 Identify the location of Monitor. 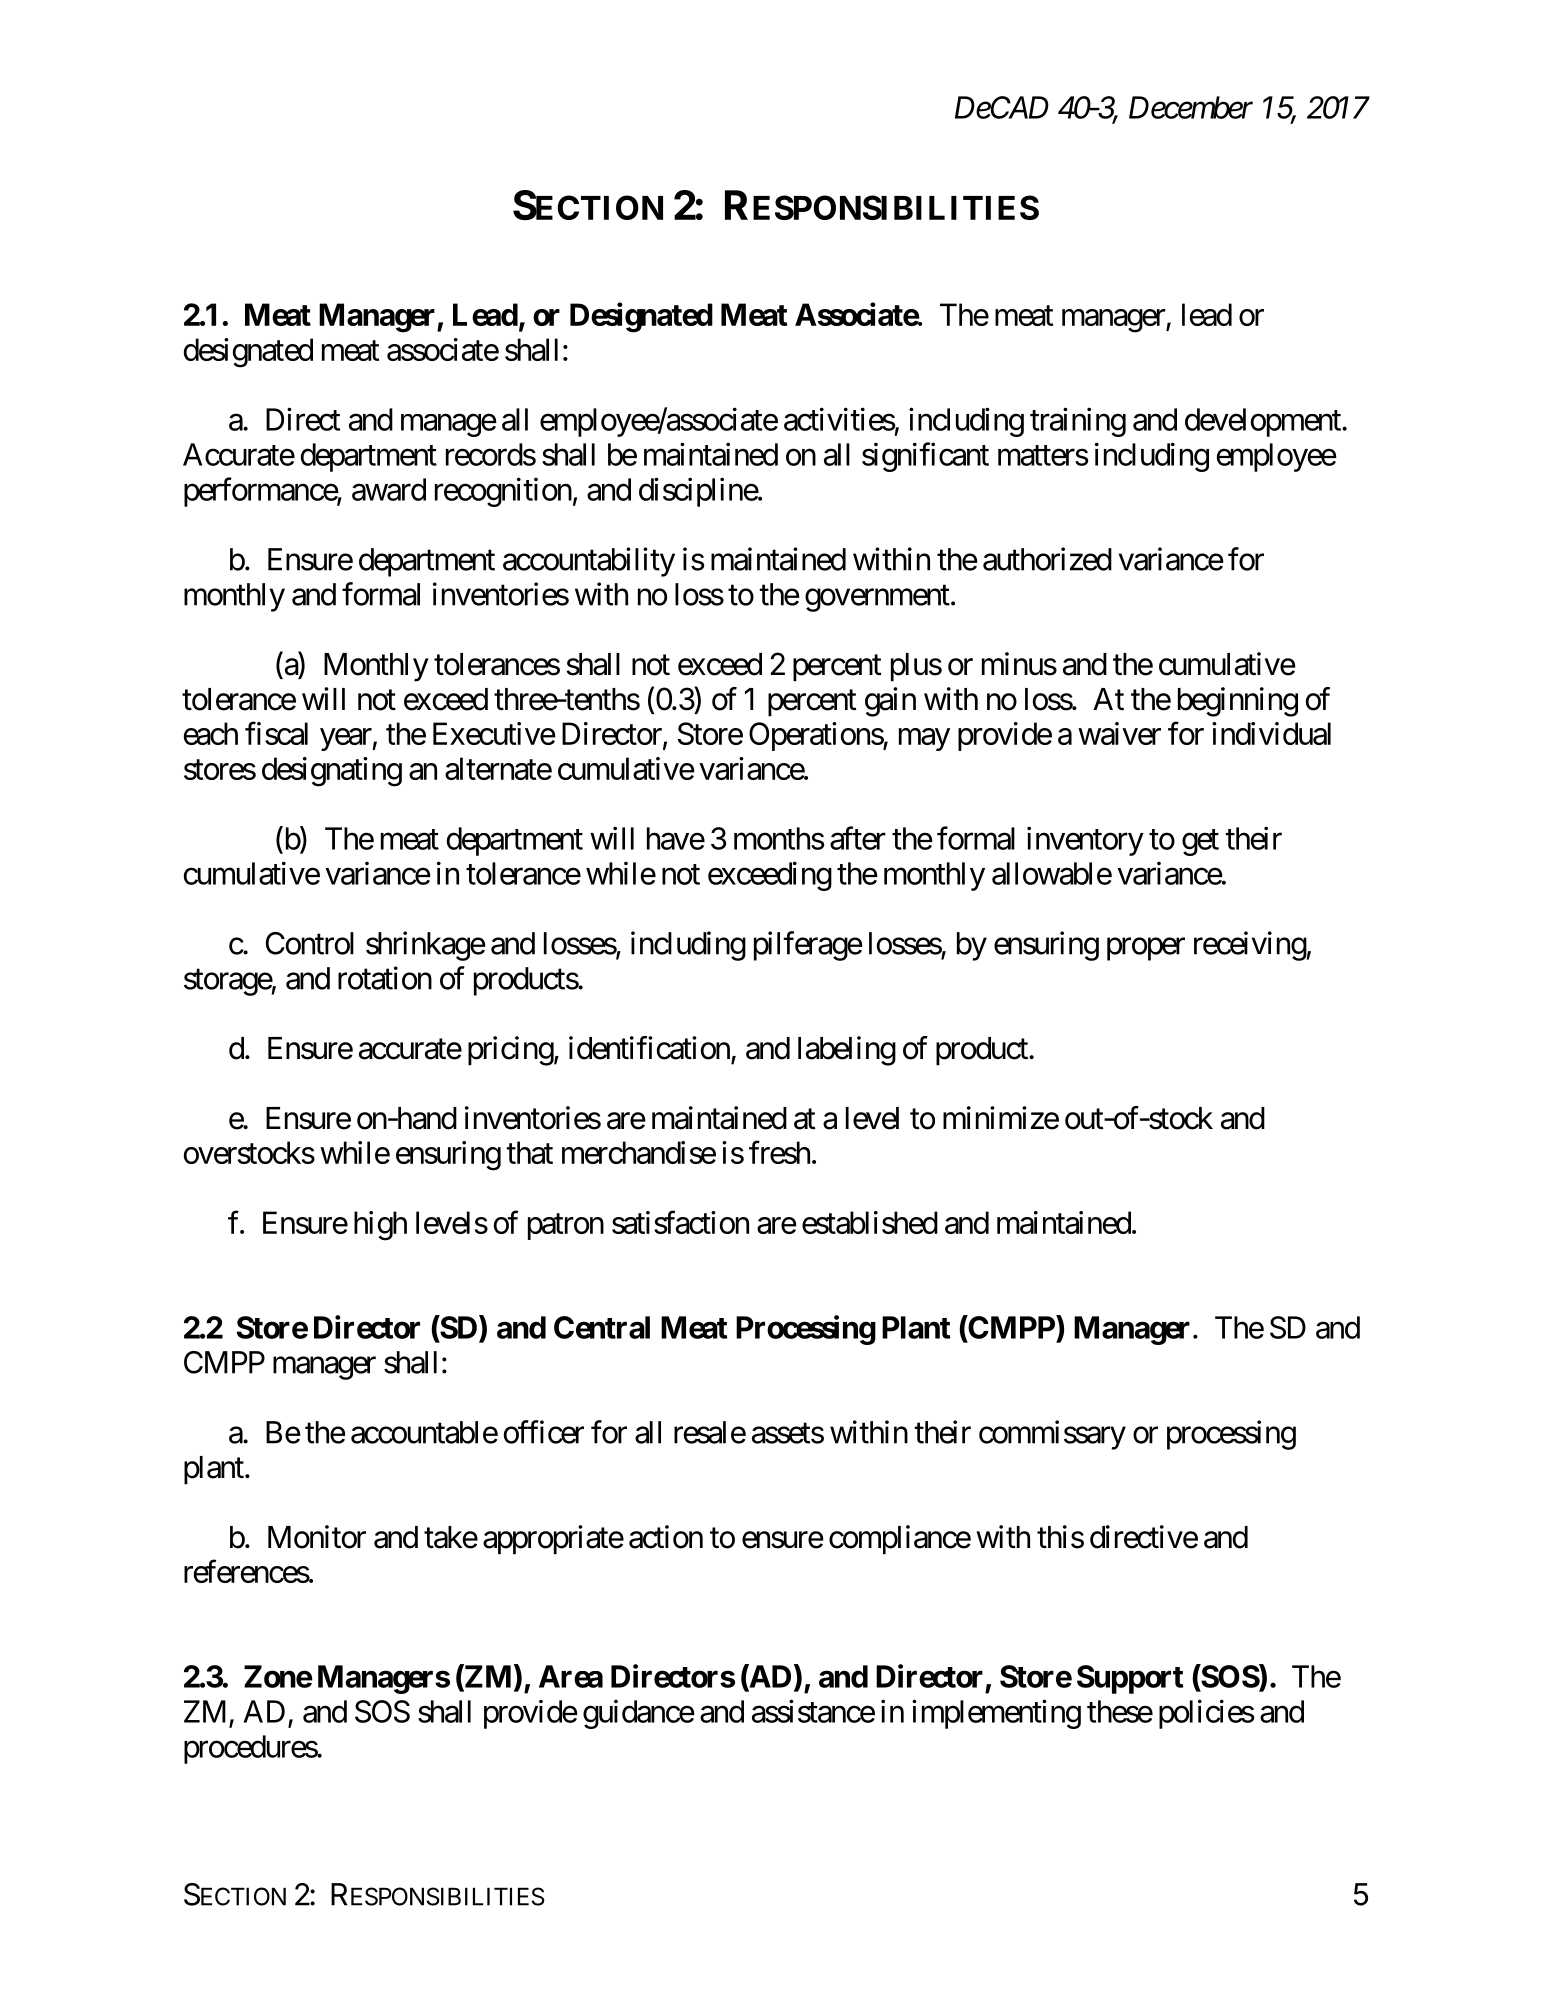
(317, 1537).
